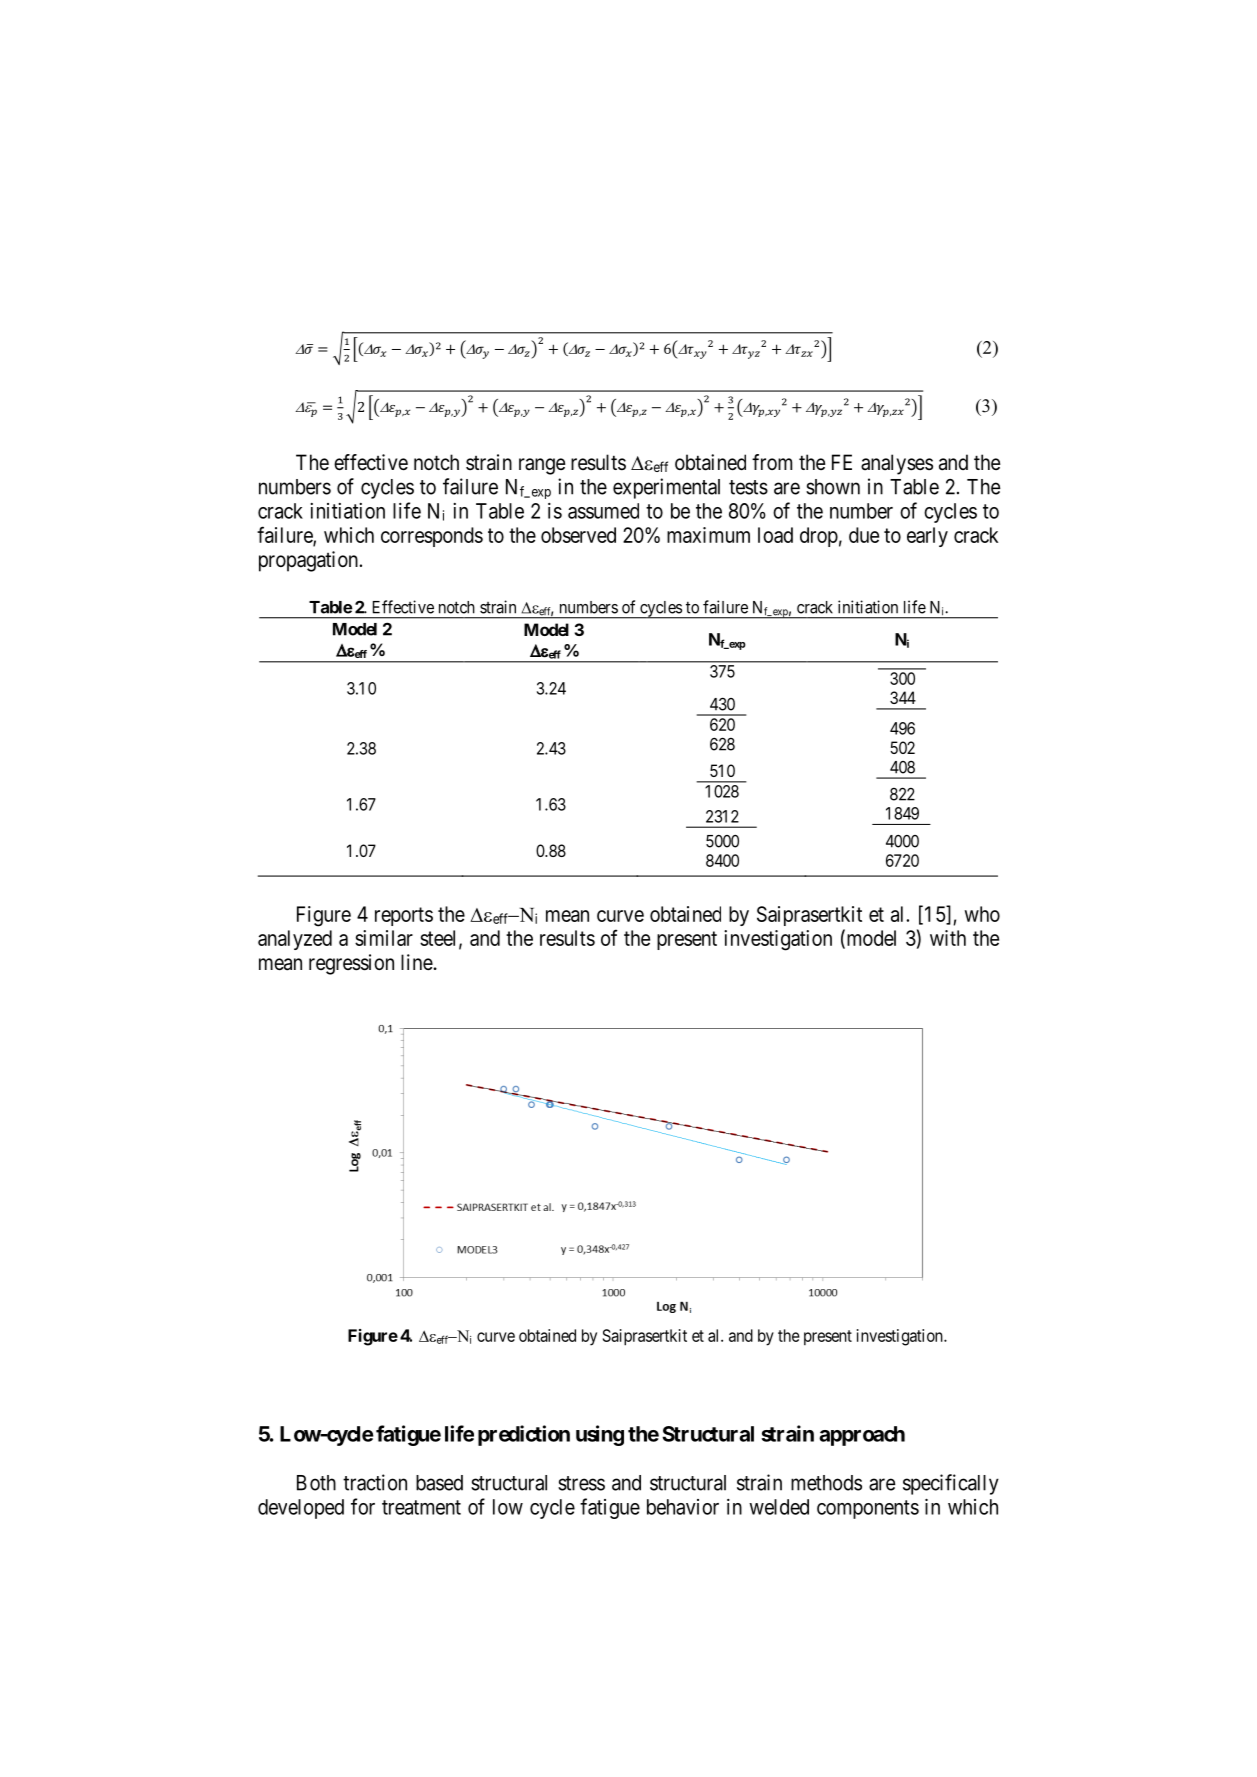  What do you see at coordinates (524, 1435) in the document?
I see `prediction` at bounding box center [524, 1435].
